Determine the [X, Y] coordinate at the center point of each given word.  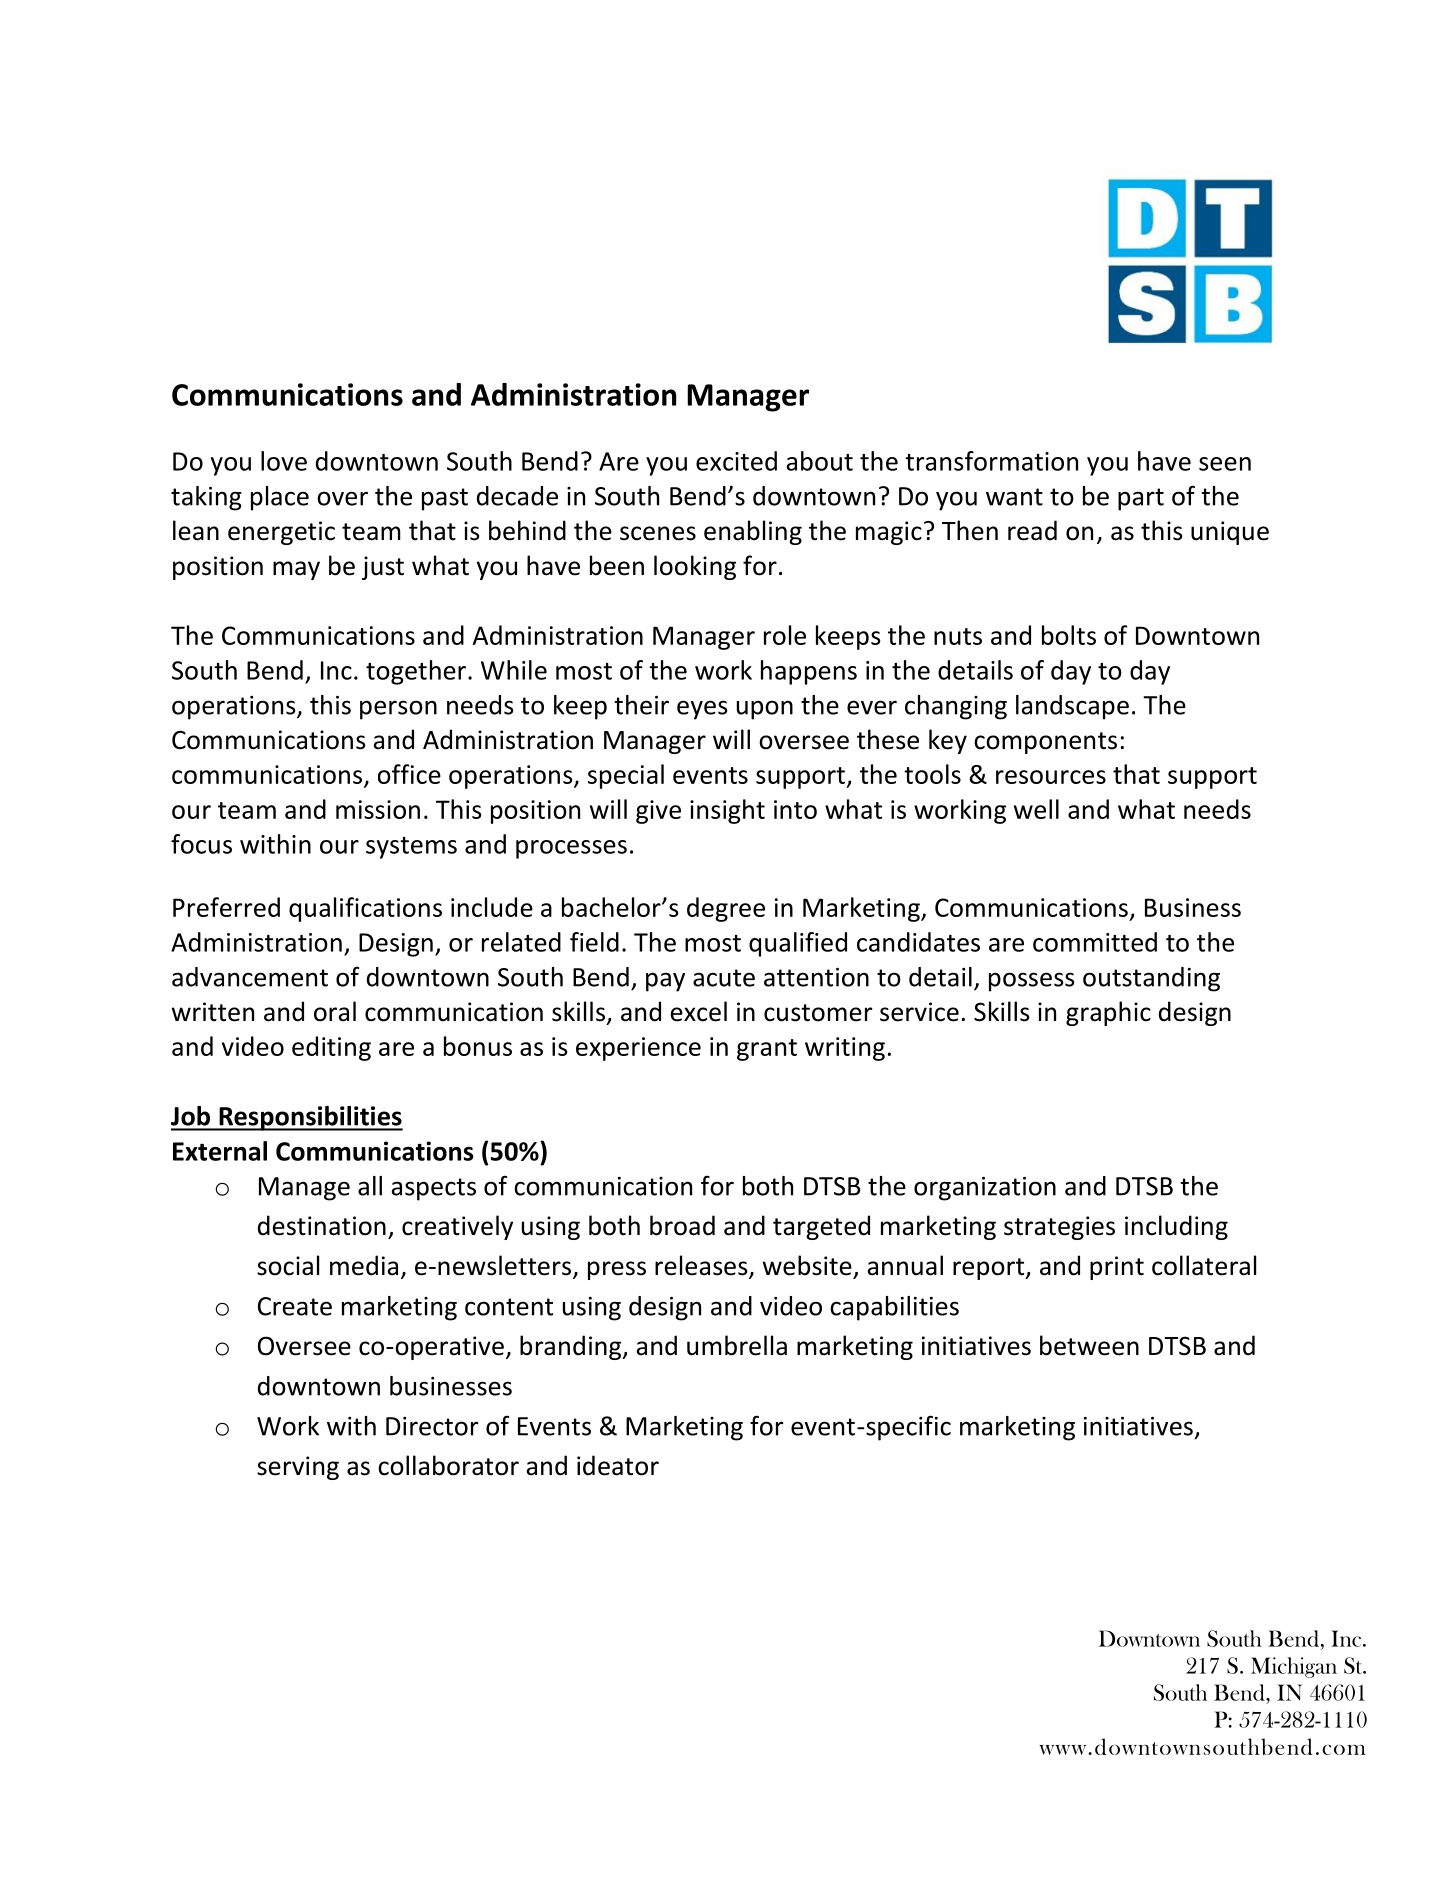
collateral [1204, 1265]
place [280, 498]
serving [298, 1468]
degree [726, 909]
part [1141, 499]
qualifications [365, 909]
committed [1095, 942]
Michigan [1294, 1667]
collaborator [448, 1465]
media [364, 1265]
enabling [753, 532]
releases [702, 1266]
